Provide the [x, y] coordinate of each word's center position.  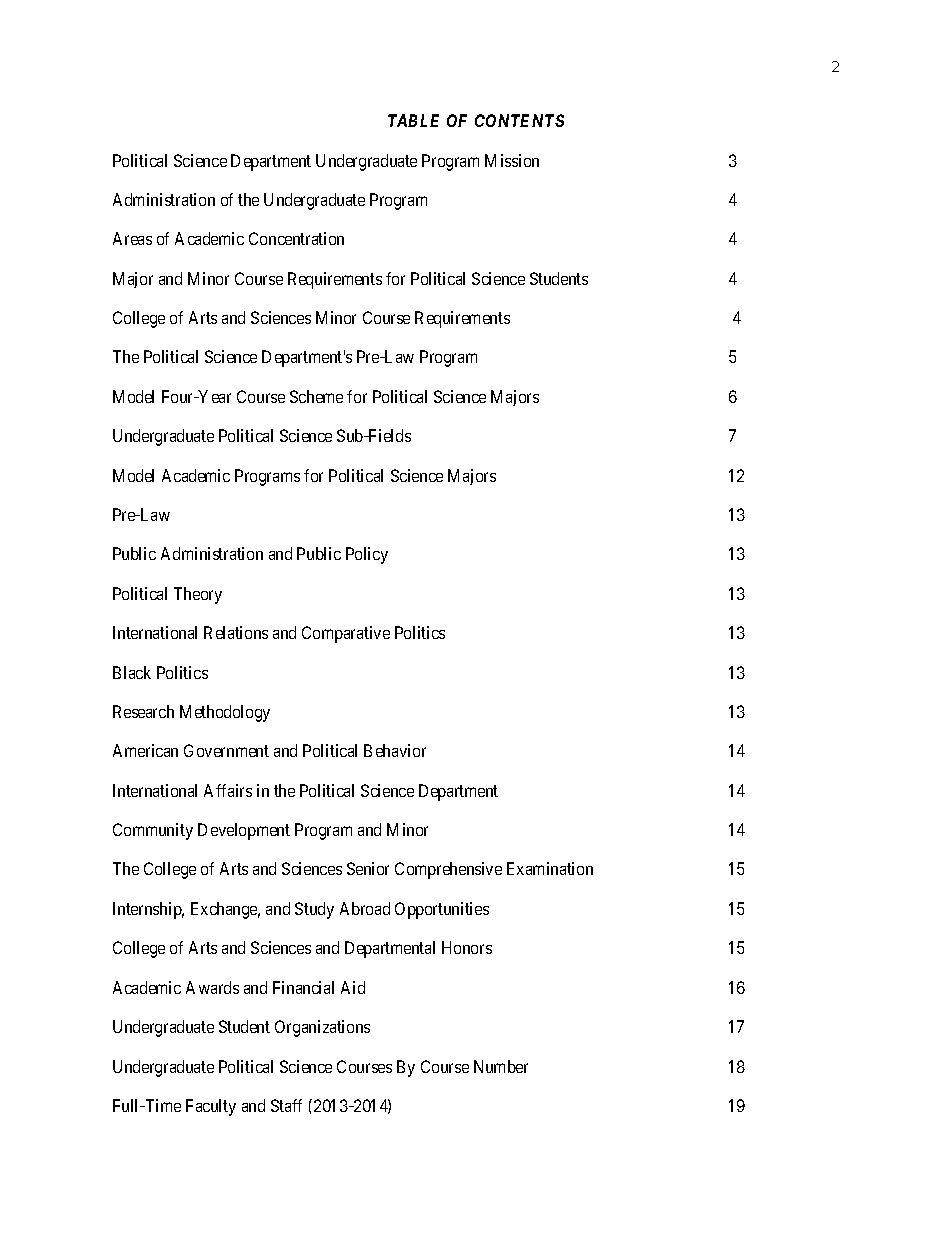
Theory [198, 595]
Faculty [211, 1107]
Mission [512, 160]
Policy [367, 555]
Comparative [346, 634]
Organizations [322, 1028]
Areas [132, 238]
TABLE [413, 120]
